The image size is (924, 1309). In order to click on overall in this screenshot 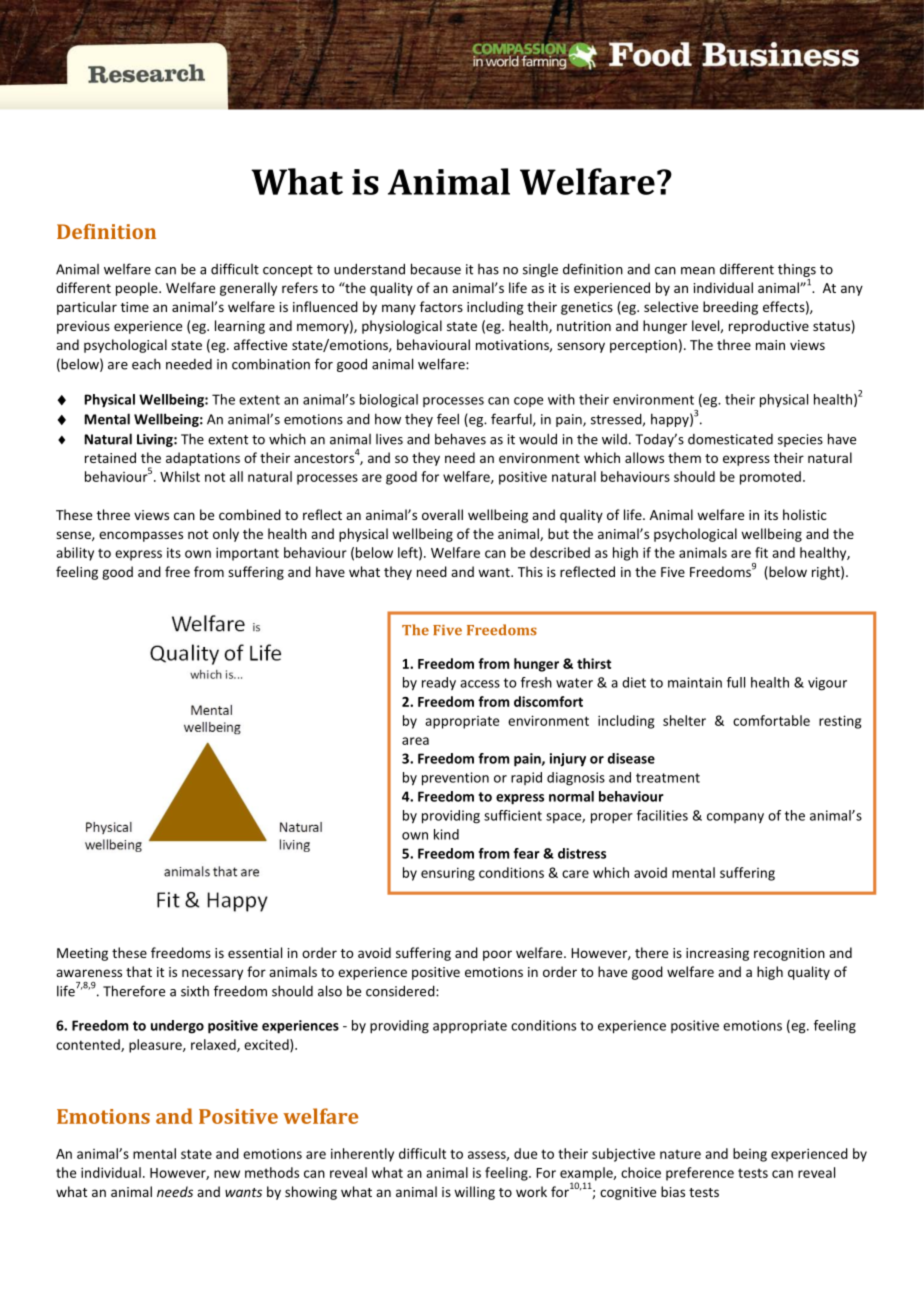, I will do `click(442, 514)`.
